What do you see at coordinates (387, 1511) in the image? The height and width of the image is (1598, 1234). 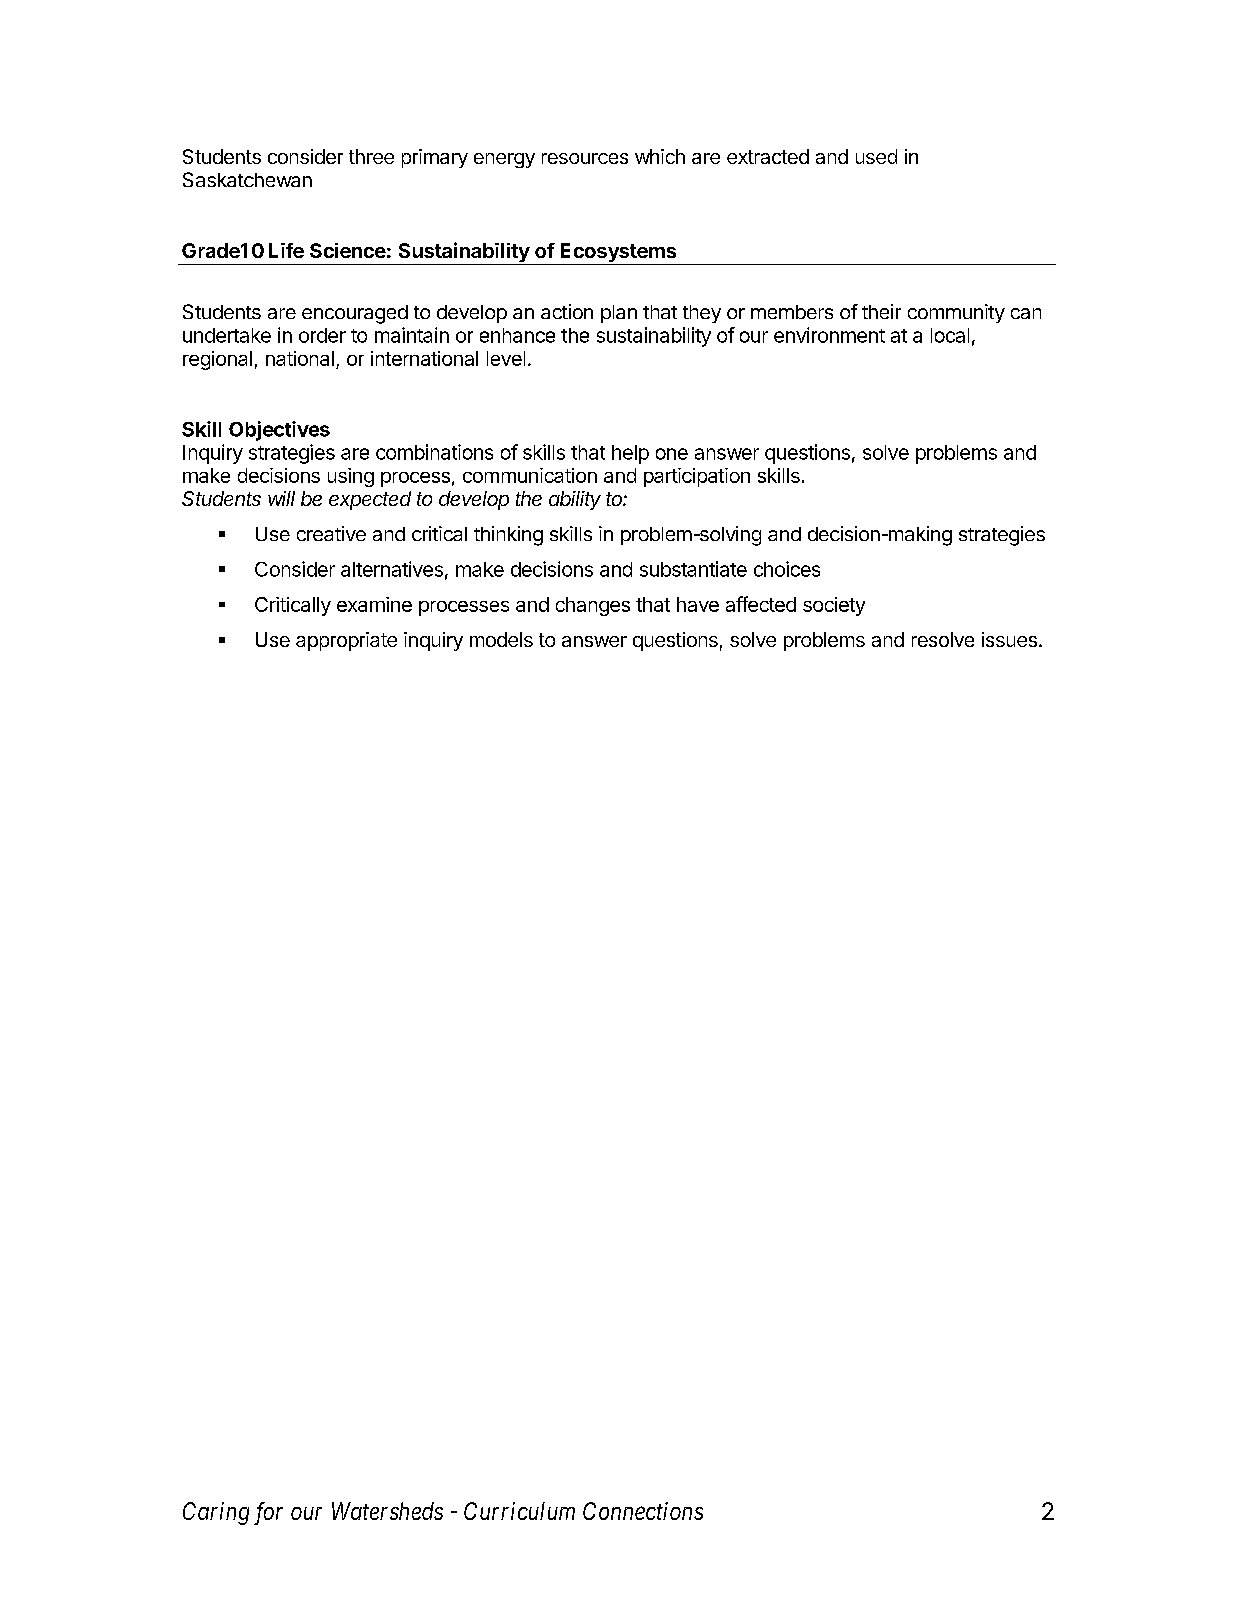 I see `Watersheds` at bounding box center [387, 1511].
